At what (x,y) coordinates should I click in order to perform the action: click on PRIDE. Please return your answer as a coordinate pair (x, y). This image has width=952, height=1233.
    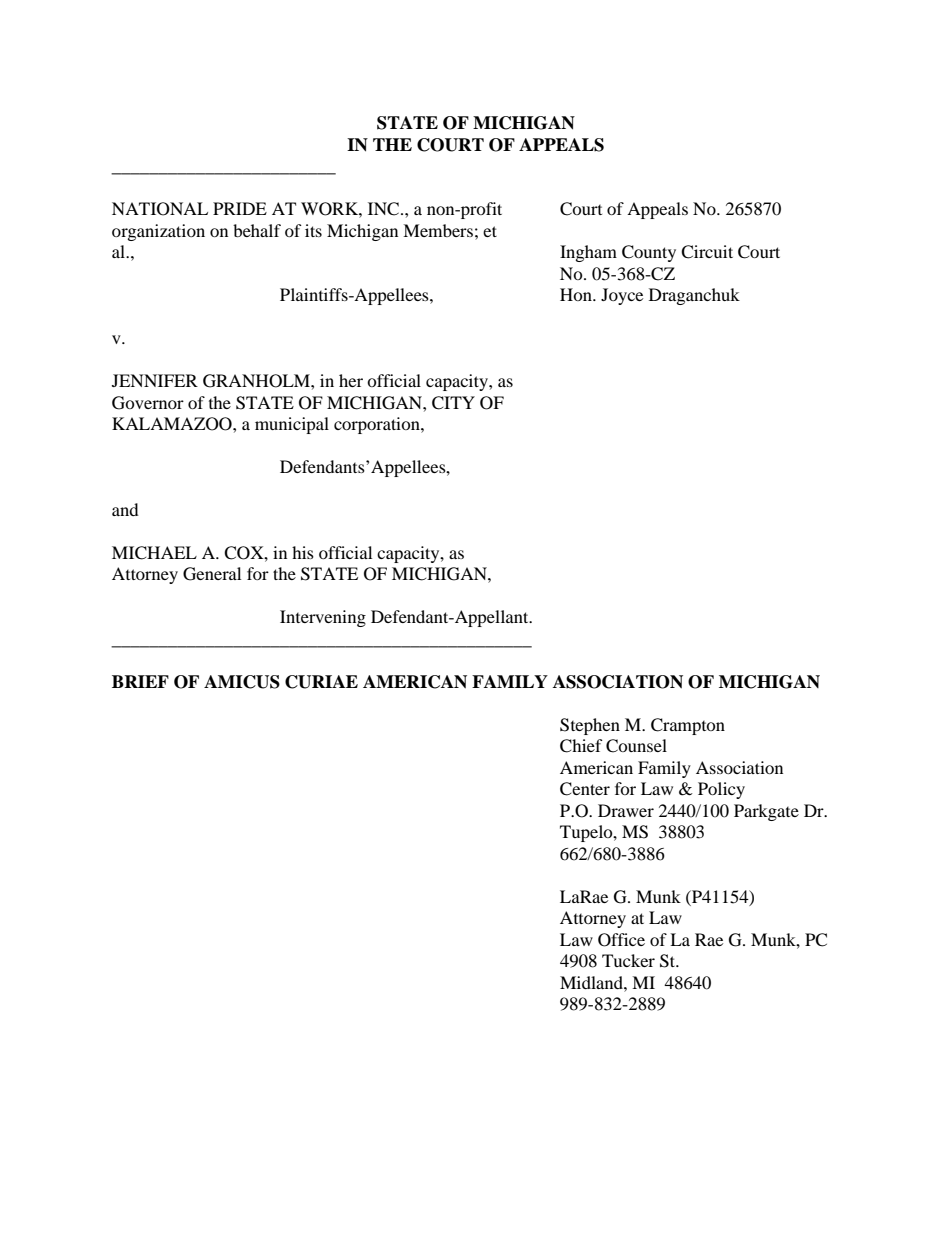
    Looking at the image, I should click on (240, 208).
